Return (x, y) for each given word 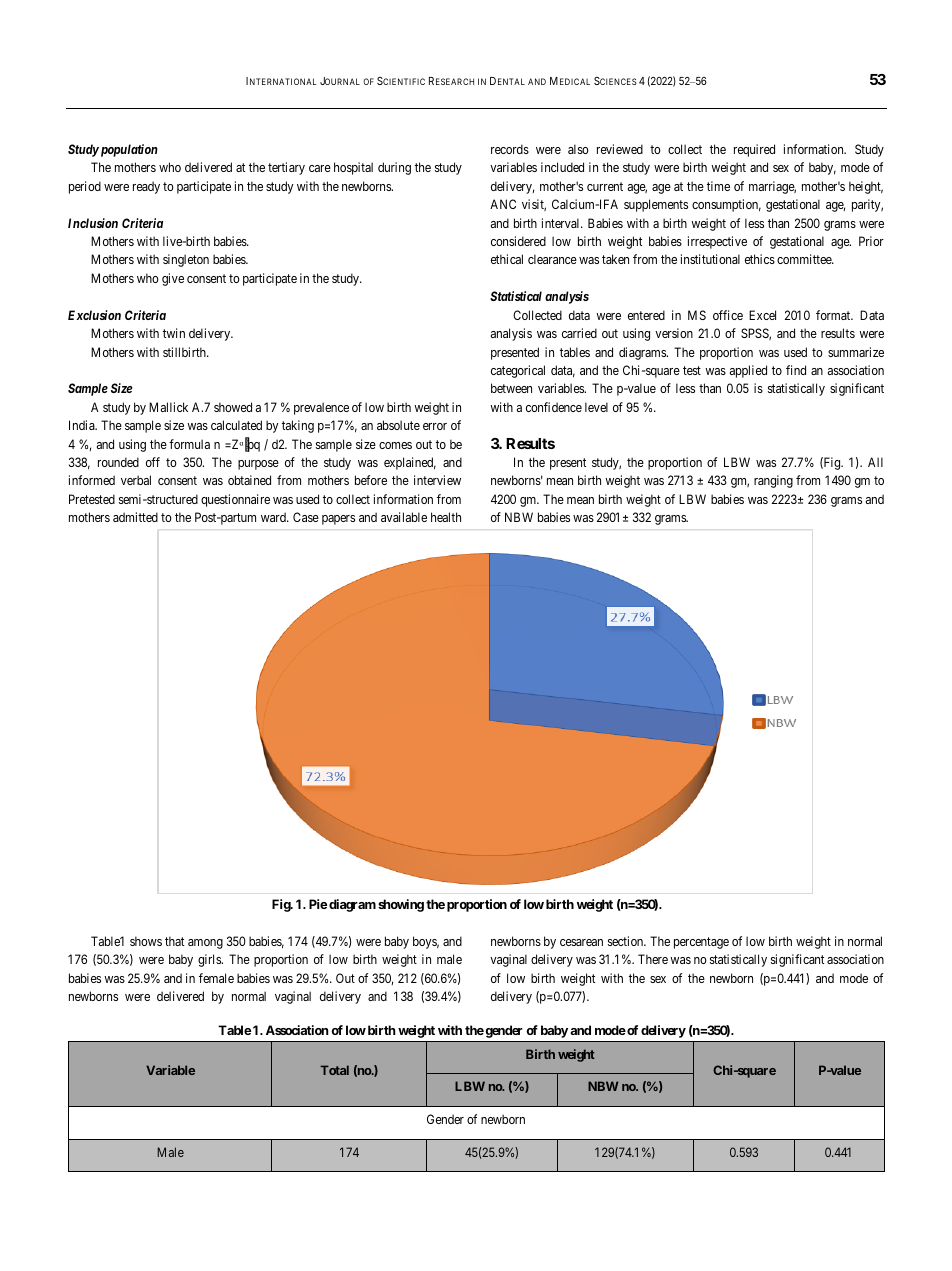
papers (338, 520)
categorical (518, 371)
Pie (318, 904)
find (796, 370)
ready (146, 187)
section (627, 941)
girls (210, 960)
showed (233, 407)
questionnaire (235, 500)
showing (401, 905)
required (754, 150)
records (510, 149)
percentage (701, 943)
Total (335, 1070)
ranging (773, 481)
